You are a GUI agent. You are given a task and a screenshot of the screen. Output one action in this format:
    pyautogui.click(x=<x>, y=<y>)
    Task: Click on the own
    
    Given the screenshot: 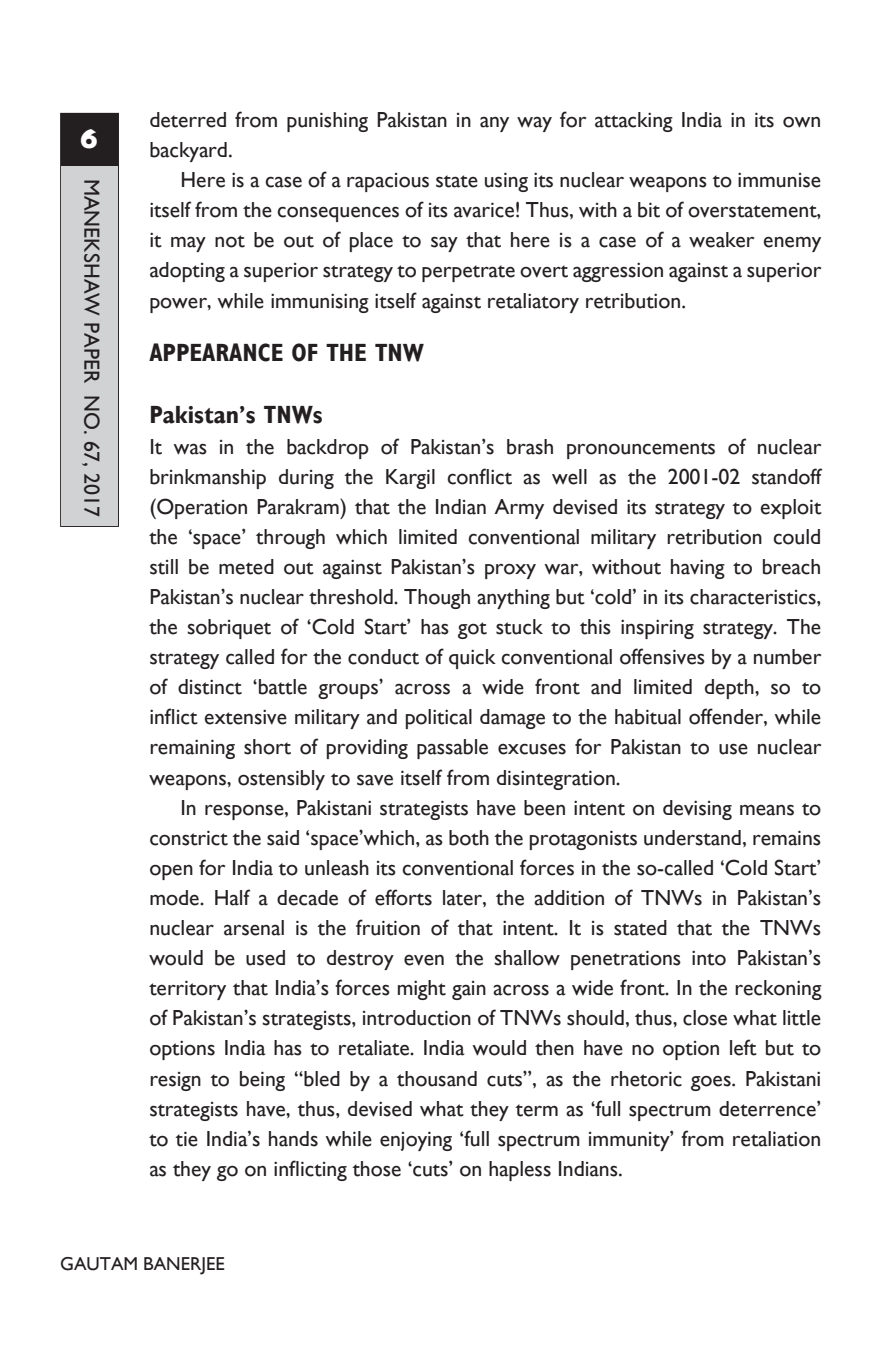 What is the action you would take?
    pyautogui.click(x=801, y=122)
